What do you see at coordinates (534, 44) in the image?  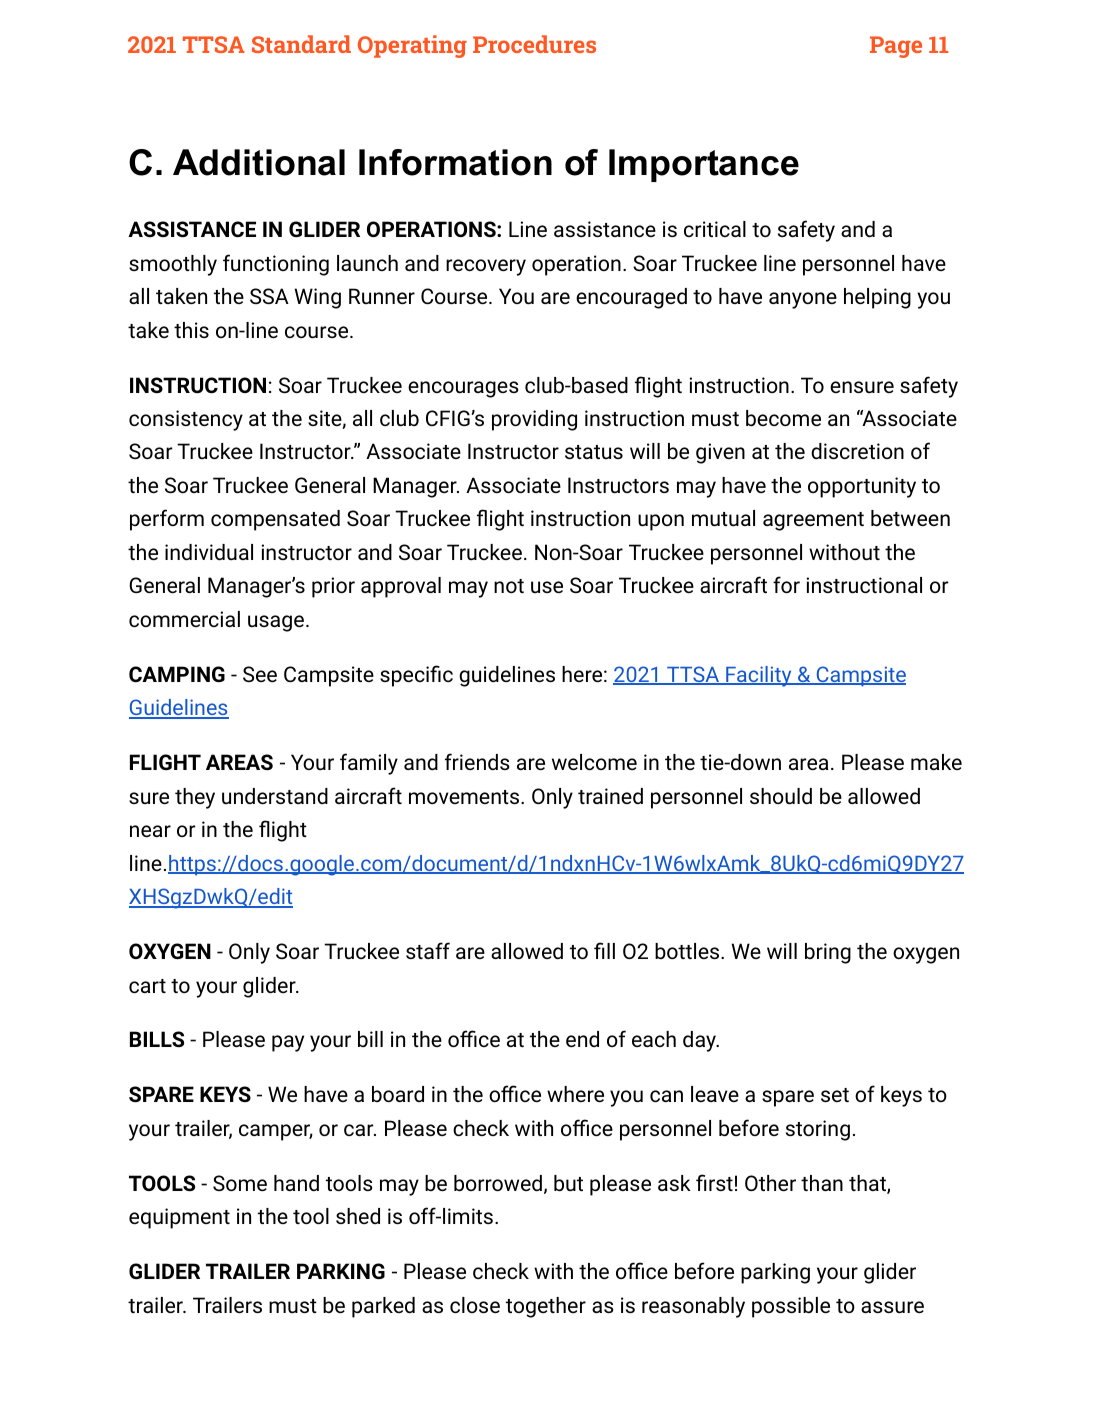 I see `Procedures` at bounding box center [534, 44].
